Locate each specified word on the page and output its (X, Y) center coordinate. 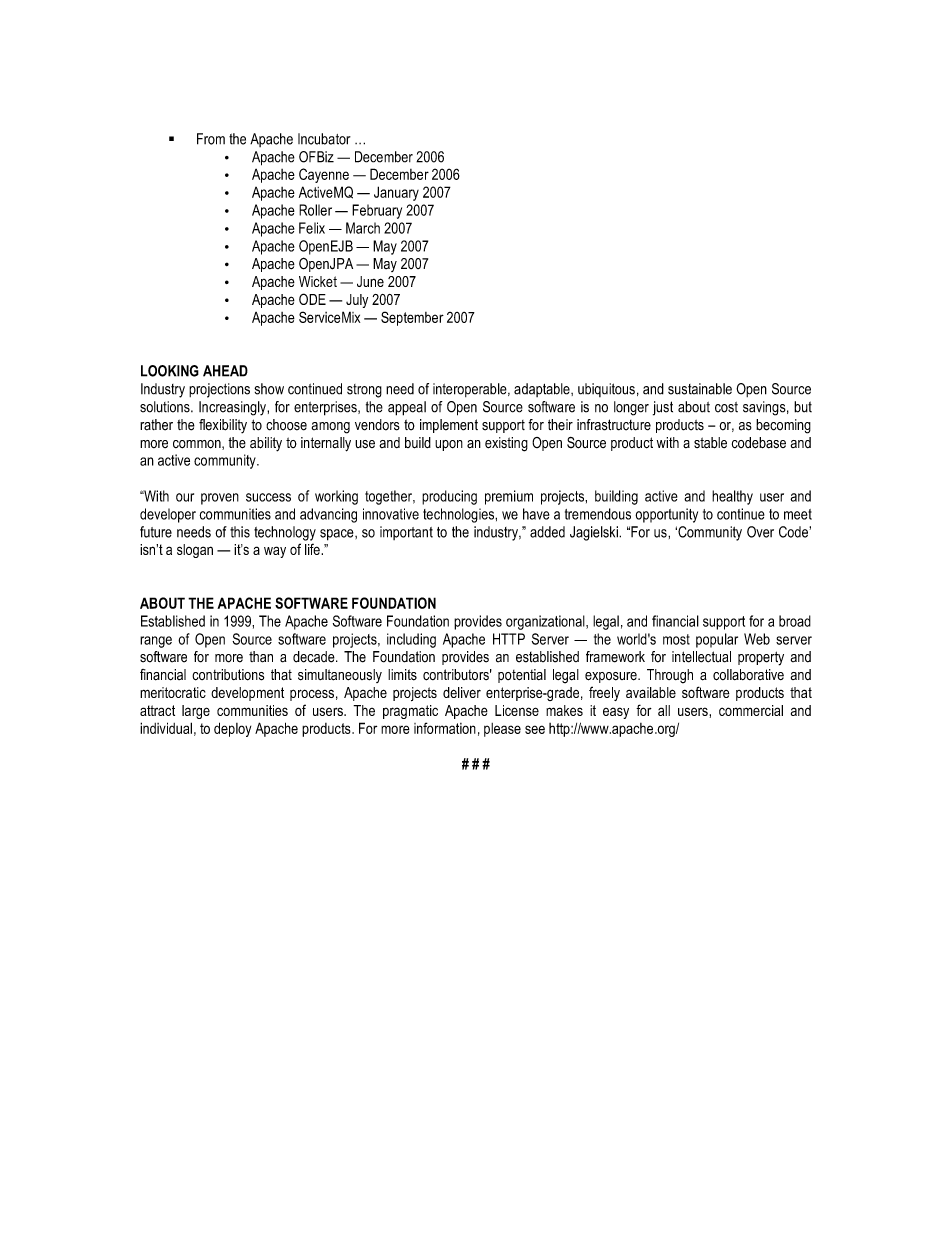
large (196, 712)
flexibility (223, 426)
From (211, 139)
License (517, 710)
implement (449, 426)
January (396, 193)
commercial (751, 710)
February (377, 211)
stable (710, 443)
